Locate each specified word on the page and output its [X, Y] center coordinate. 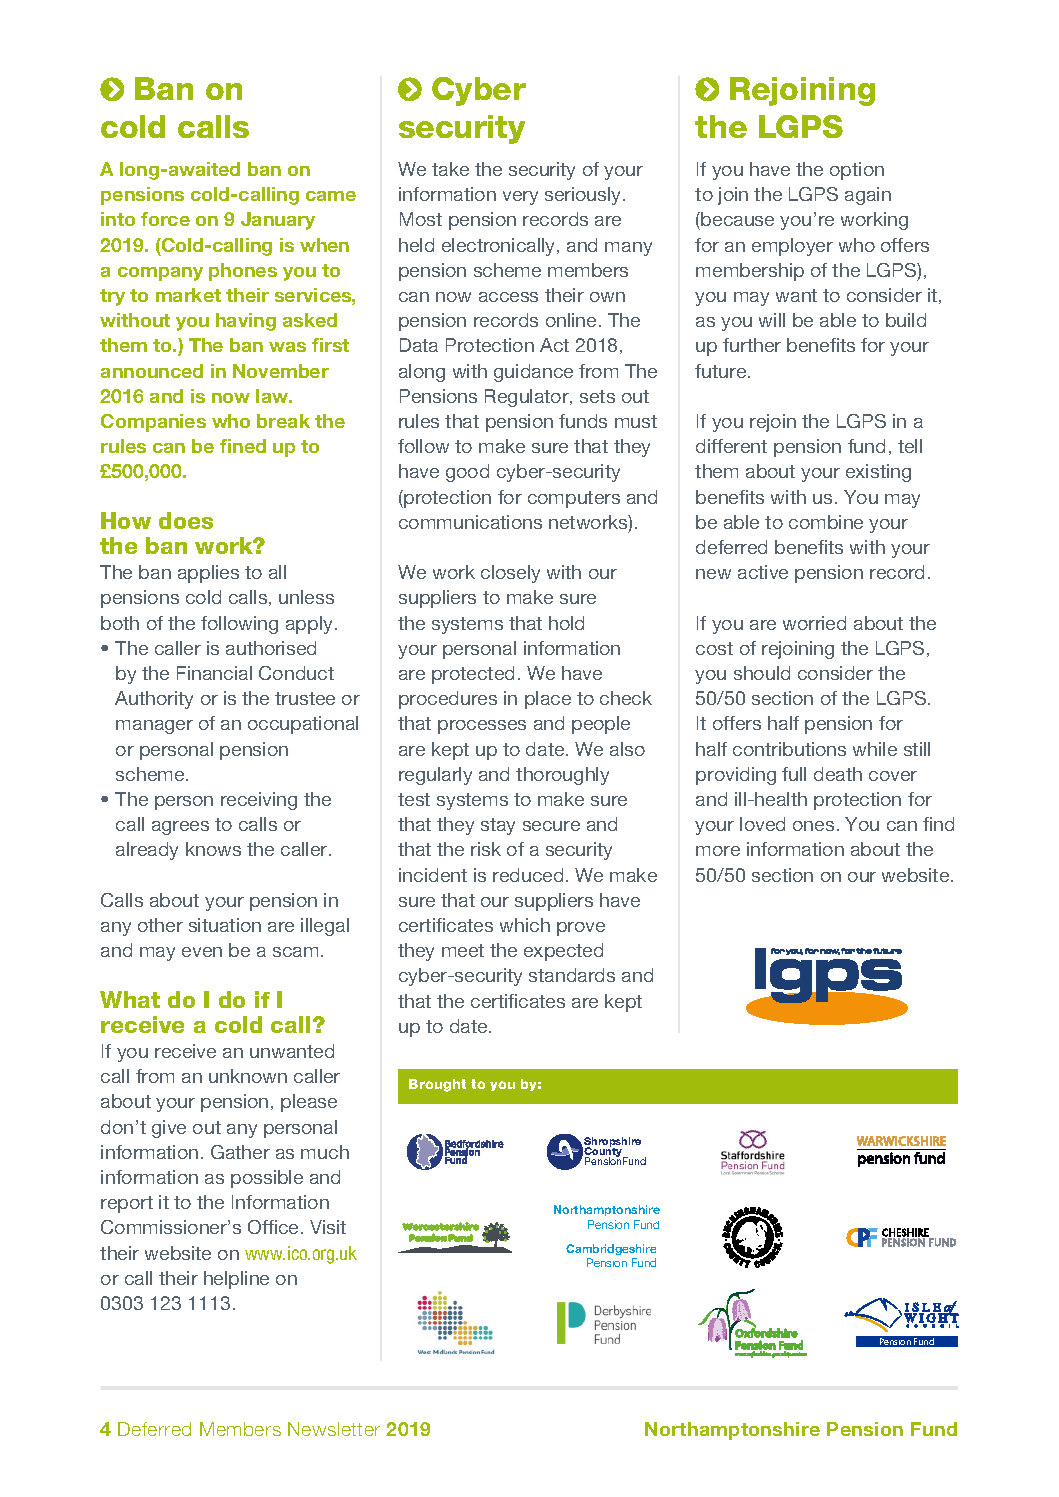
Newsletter [334, 1429]
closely [510, 574]
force [165, 219]
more [718, 851]
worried [814, 623]
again [868, 196]
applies [208, 574]
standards [572, 975]
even [202, 952]
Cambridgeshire [611, 1249]
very [520, 198]
